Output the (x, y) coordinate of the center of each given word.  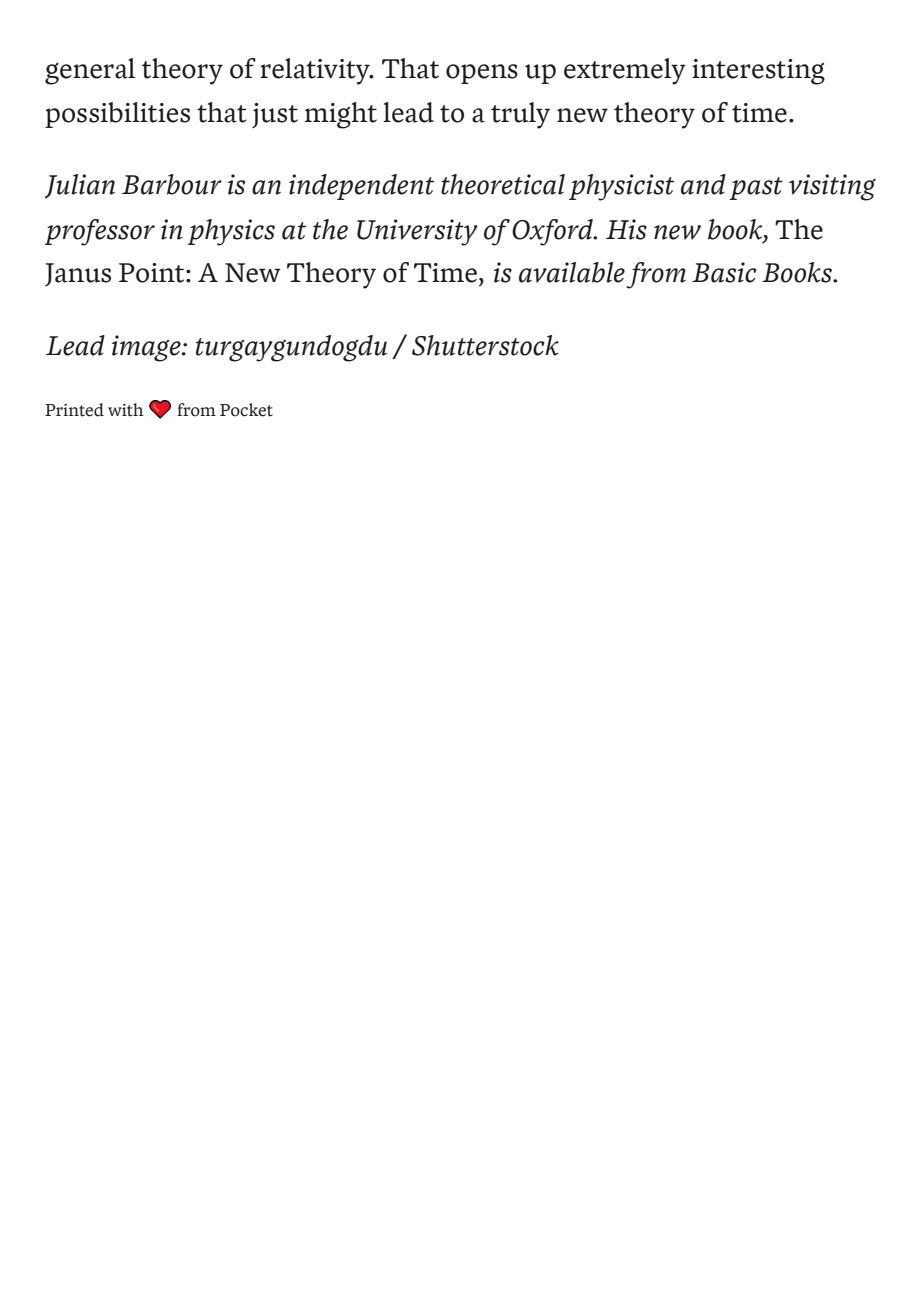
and (703, 184)
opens (482, 74)
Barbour (172, 184)
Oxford (553, 232)
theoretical (503, 184)
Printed (74, 410)
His (626, 229)
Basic (724, 272)
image (147, 348)
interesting (758, 72)
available (572, 272)
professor (100, 232)
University (417, 232)
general (90, 71)
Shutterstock (485, 345)
